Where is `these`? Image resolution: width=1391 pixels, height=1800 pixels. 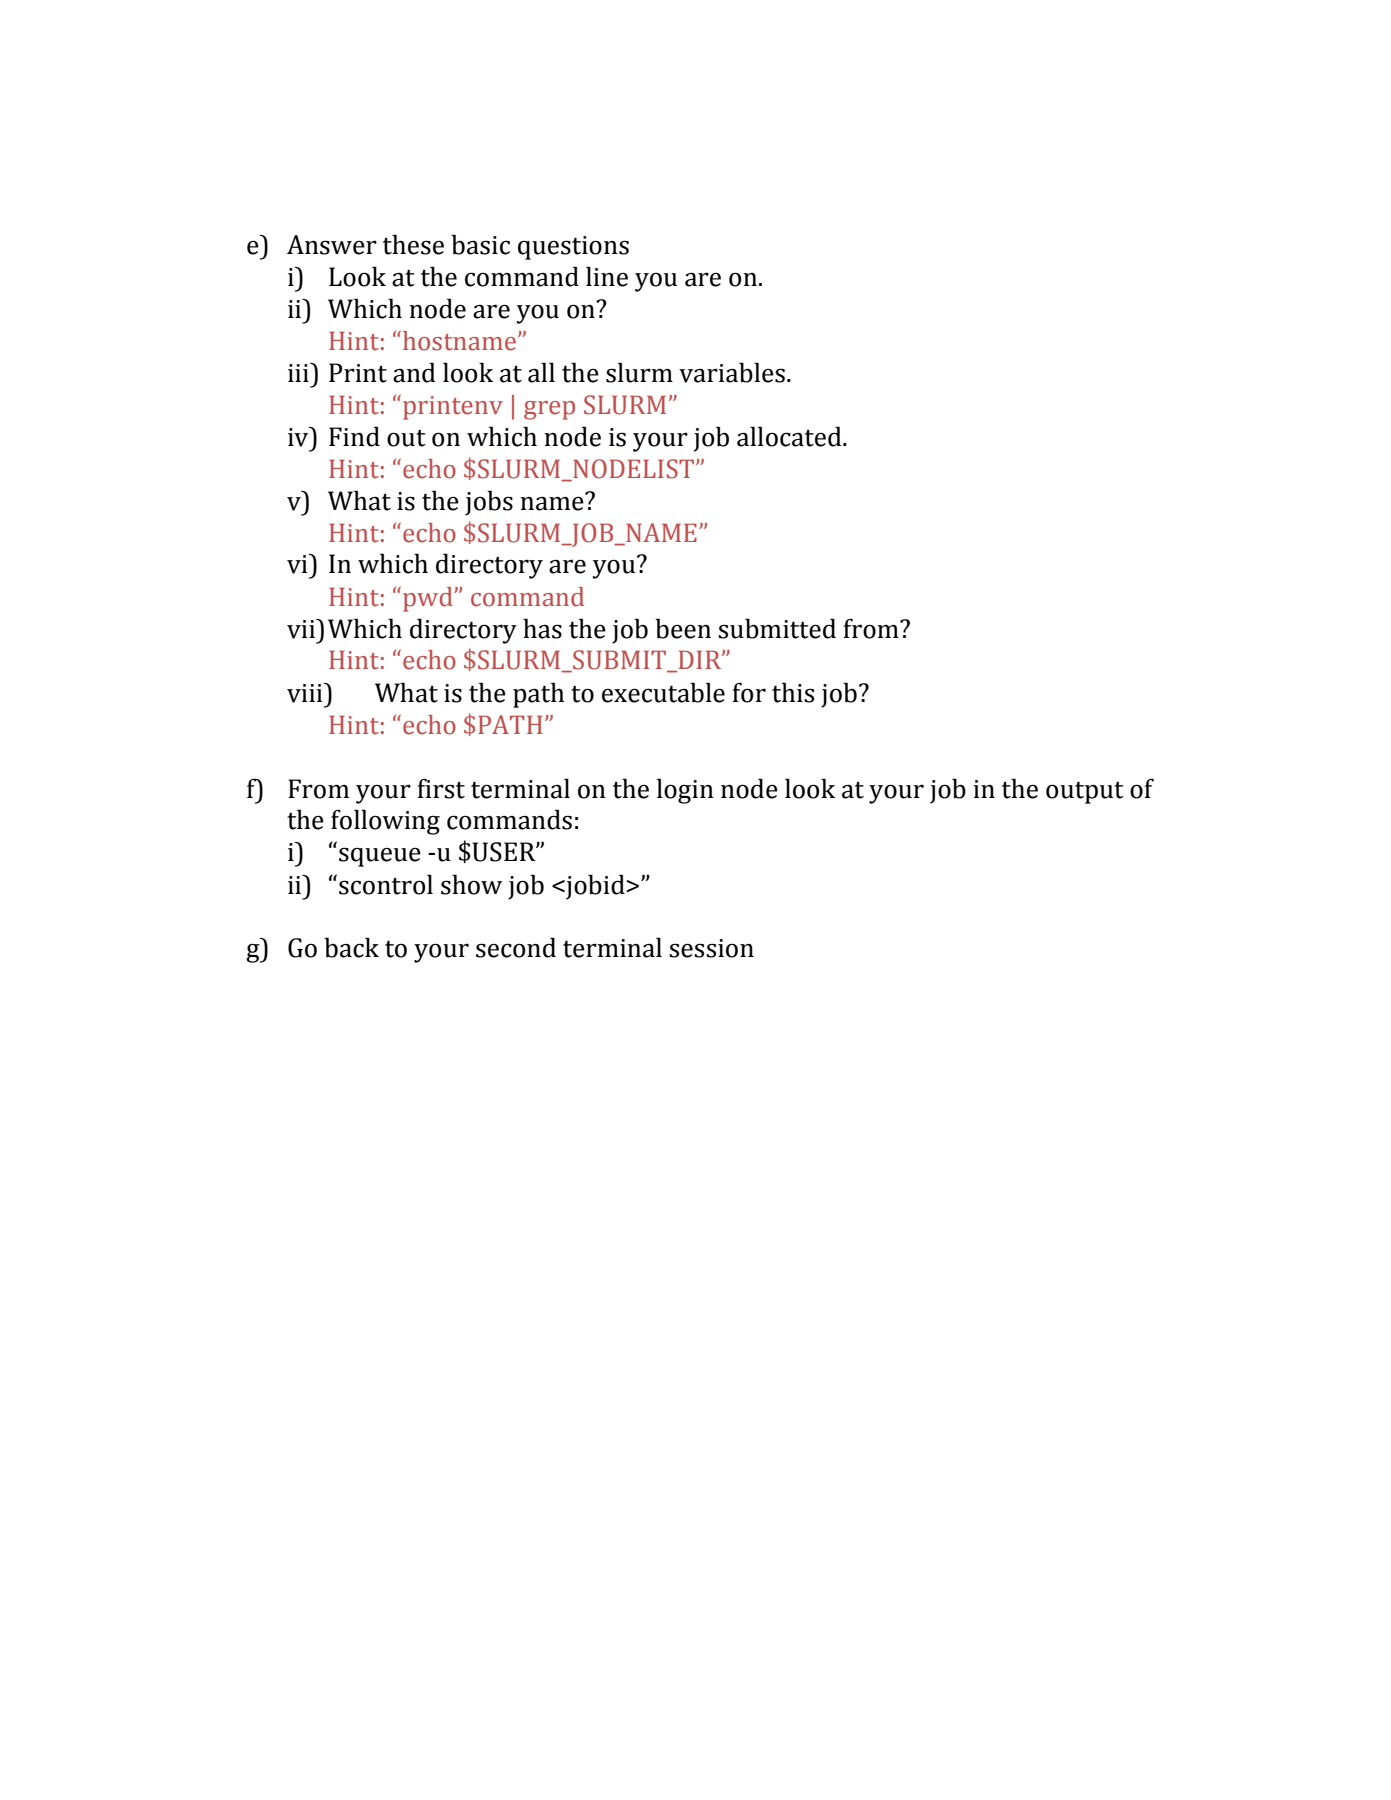
these is located at coordinates (413, 244).
